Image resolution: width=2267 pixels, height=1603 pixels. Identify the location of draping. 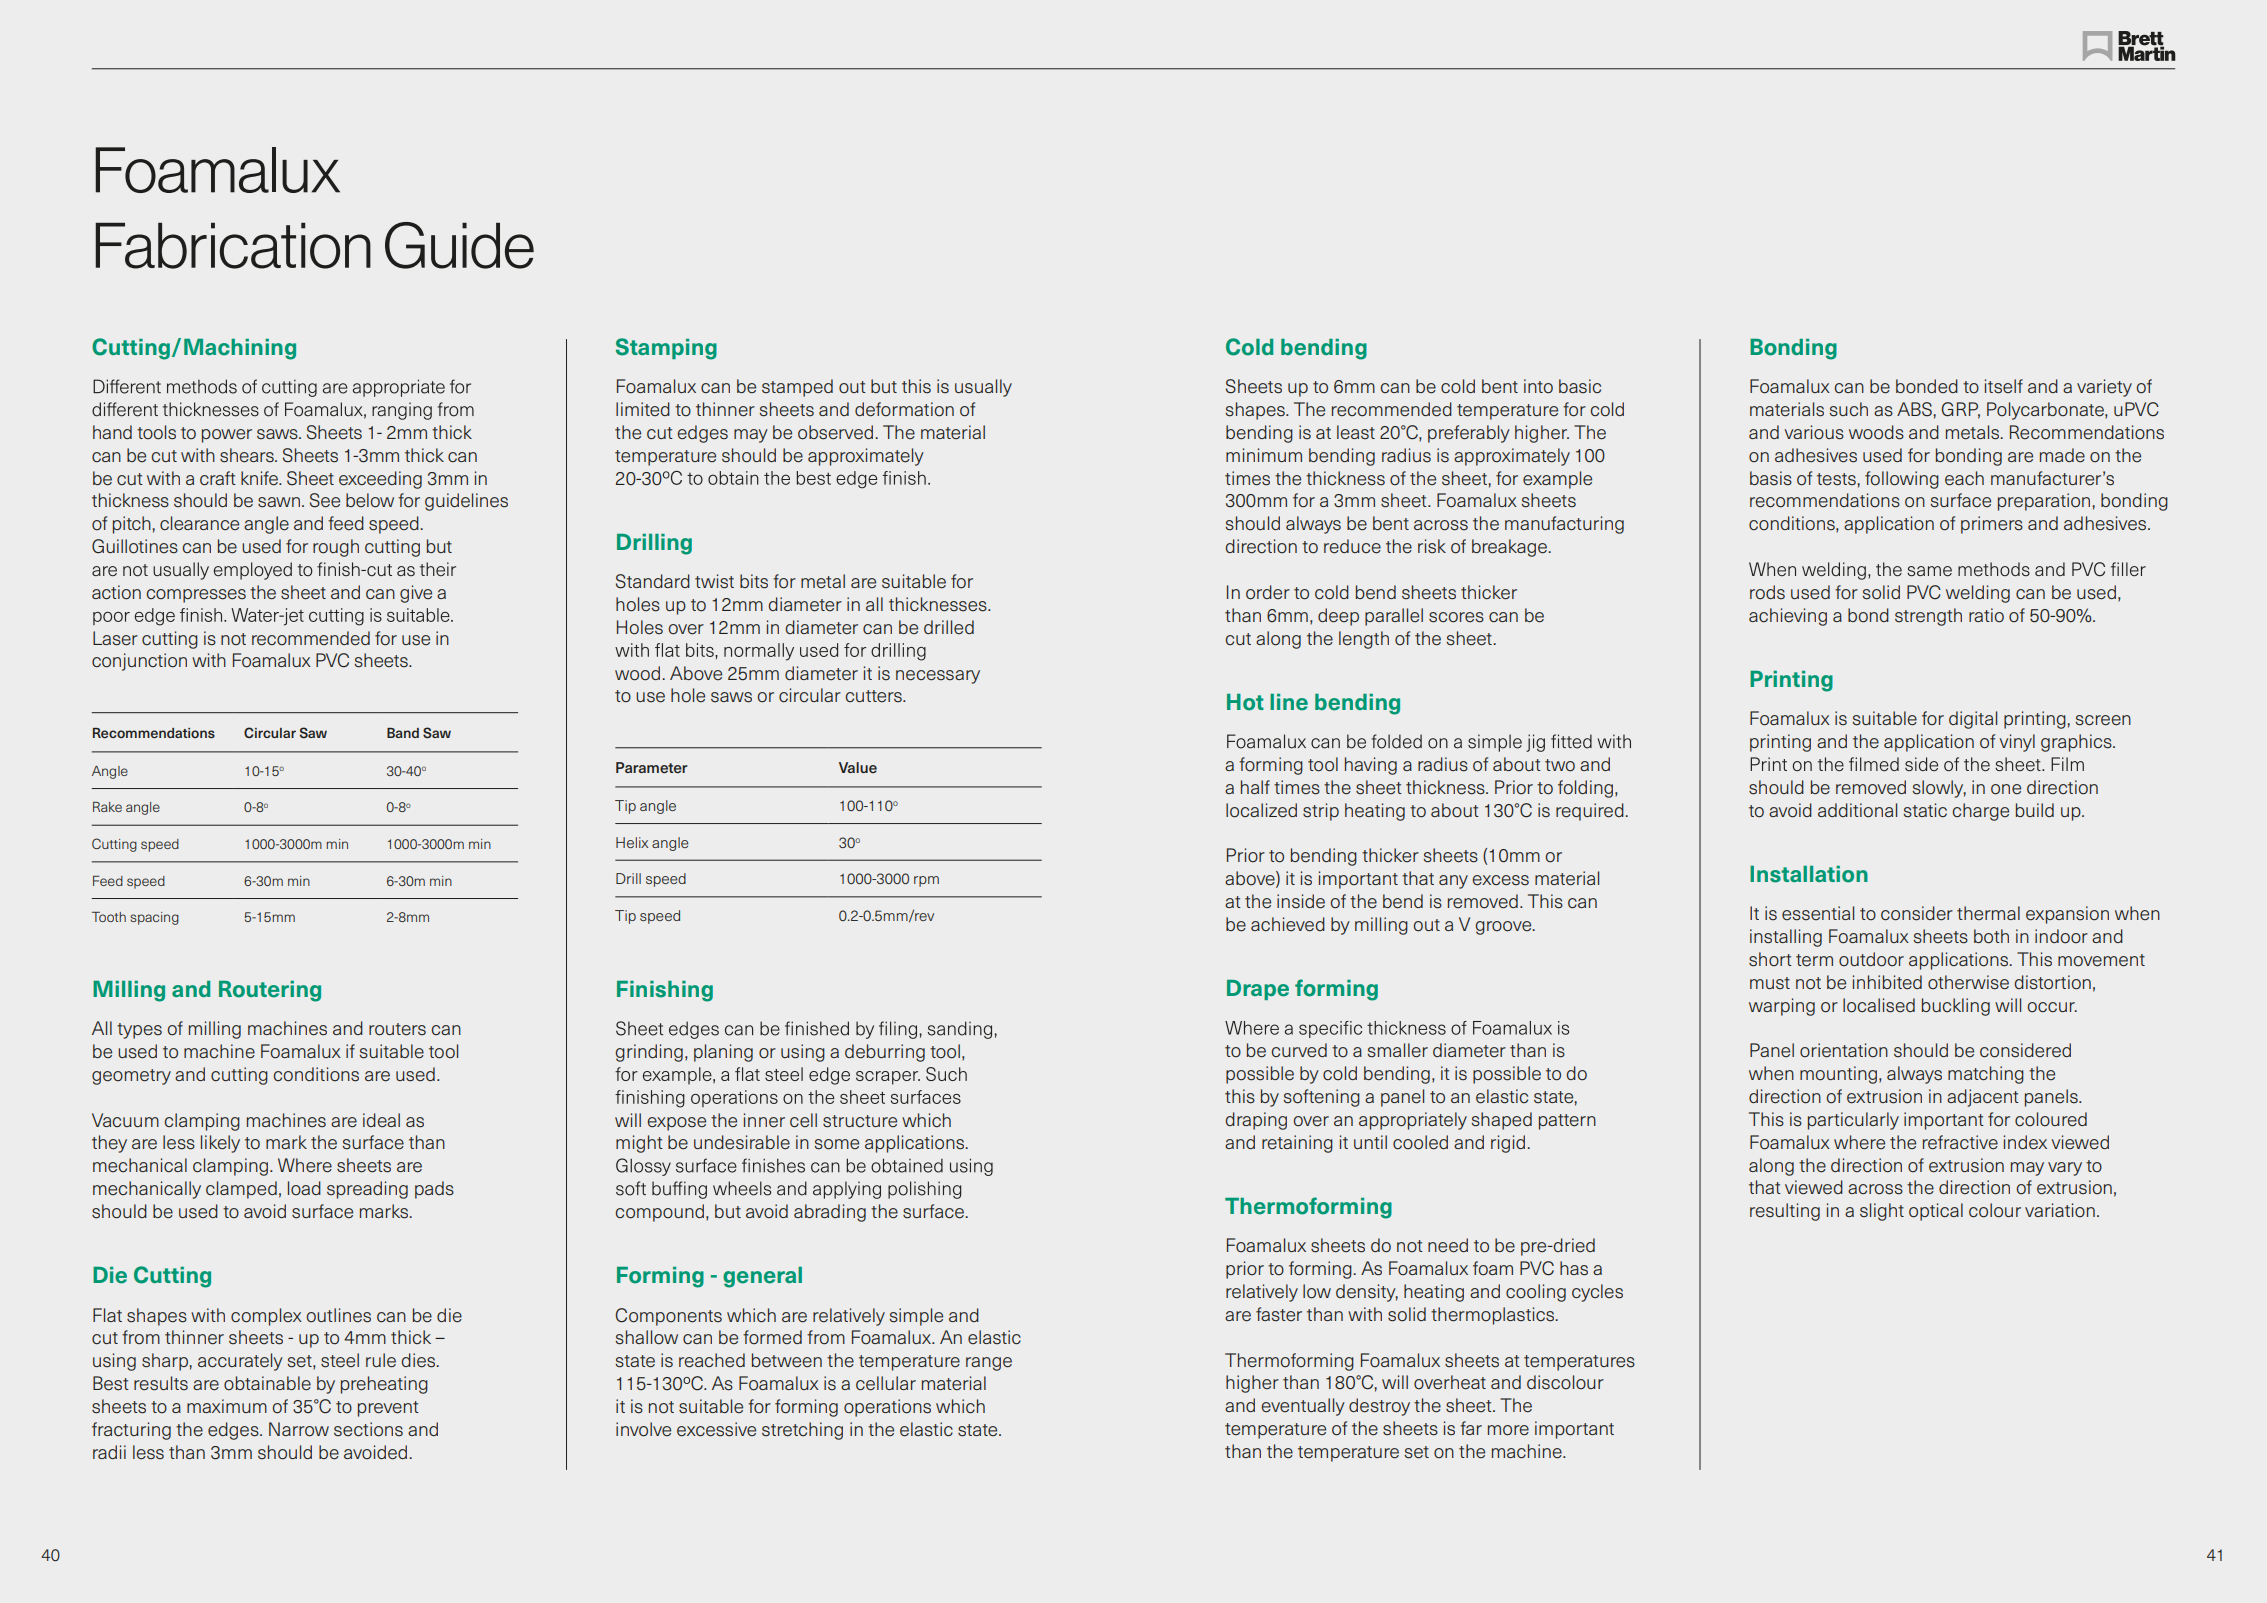
(1256, 1121).
